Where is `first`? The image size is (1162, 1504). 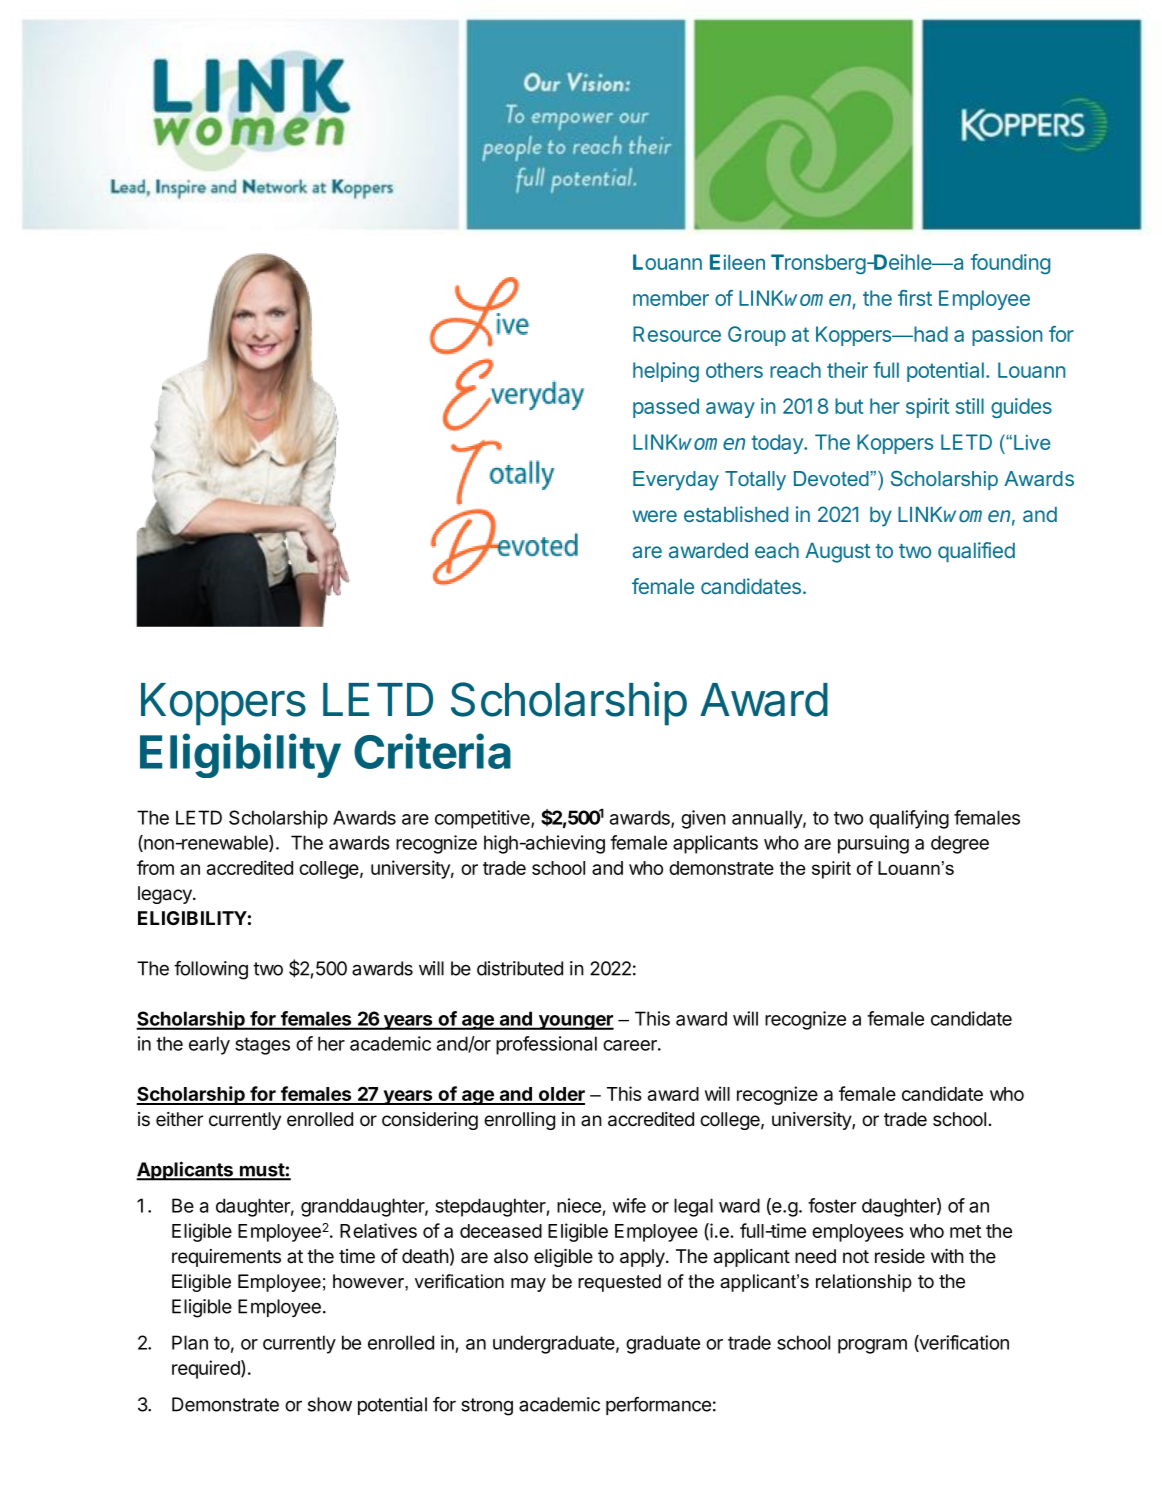 first is located at coordinates (915, 298).
